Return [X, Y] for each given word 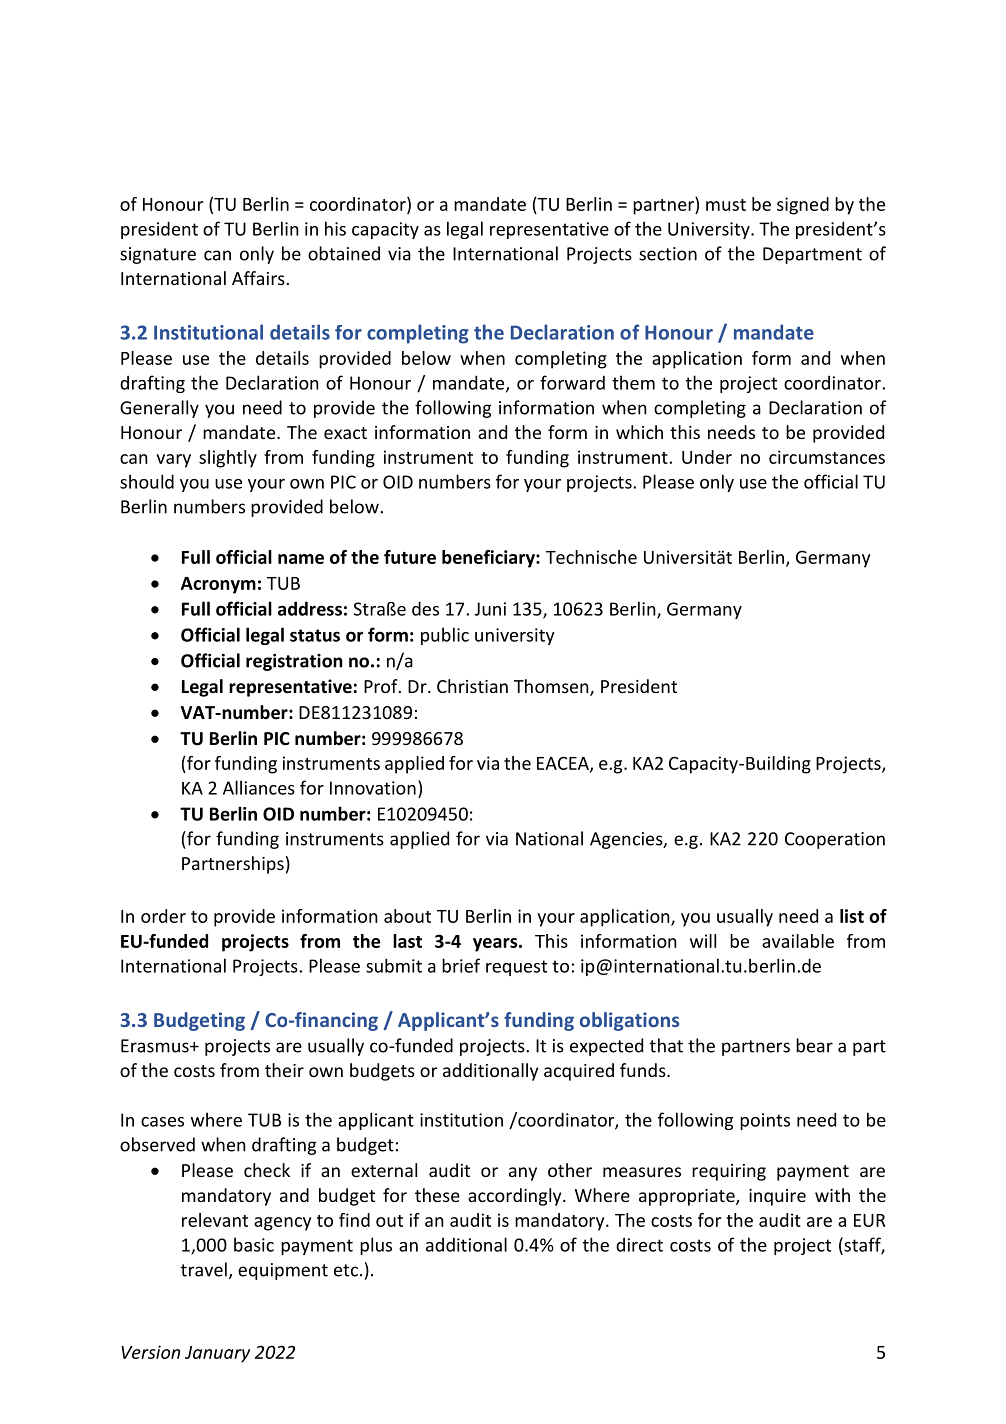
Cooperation [835, 840]
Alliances [259, 787]
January [217, 1354]
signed [803, 206]
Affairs [258, 278]
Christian [472, 686]
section [668, 254]
